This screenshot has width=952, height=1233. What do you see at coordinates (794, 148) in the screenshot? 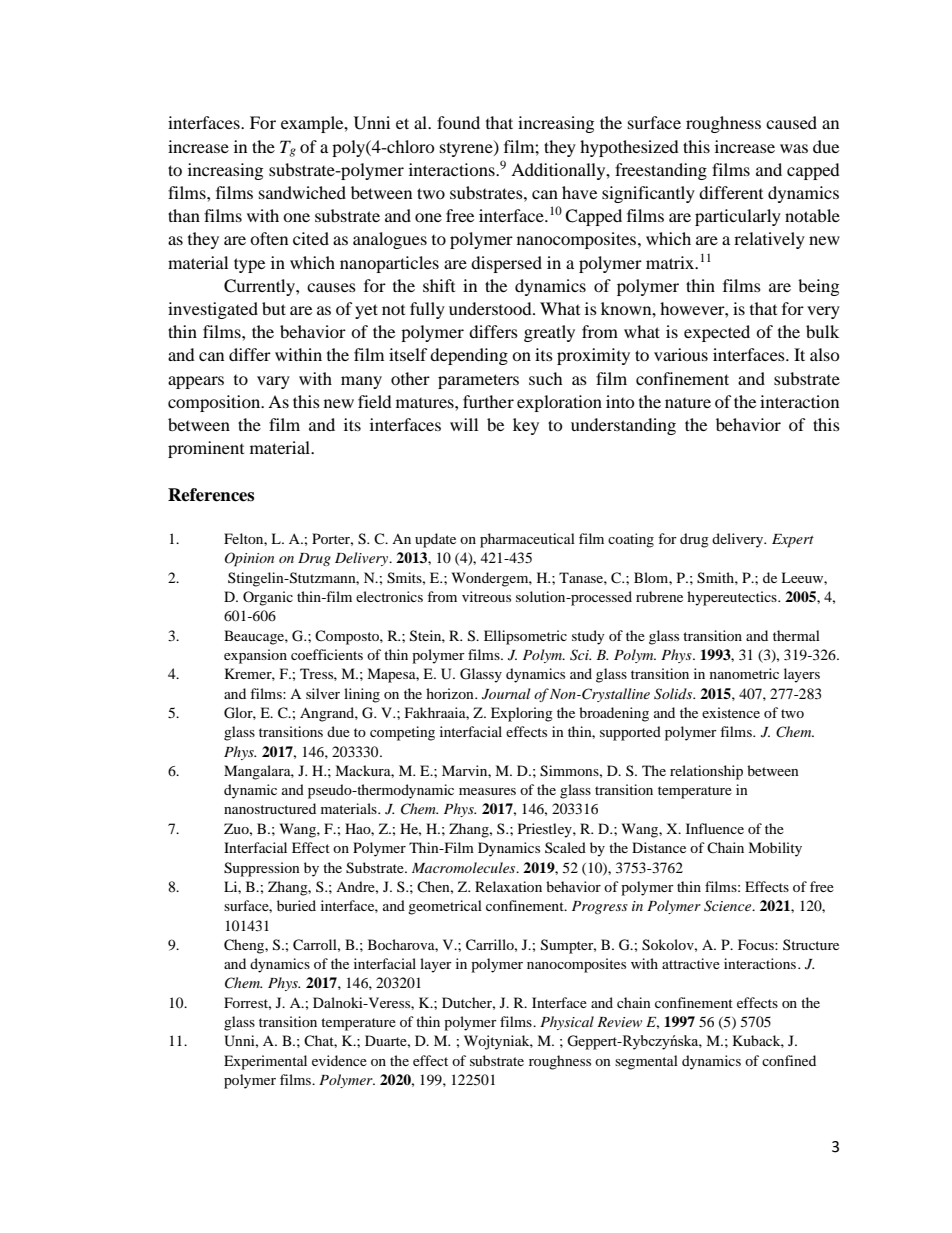
I see `was` at bounding box center [794, 148].
